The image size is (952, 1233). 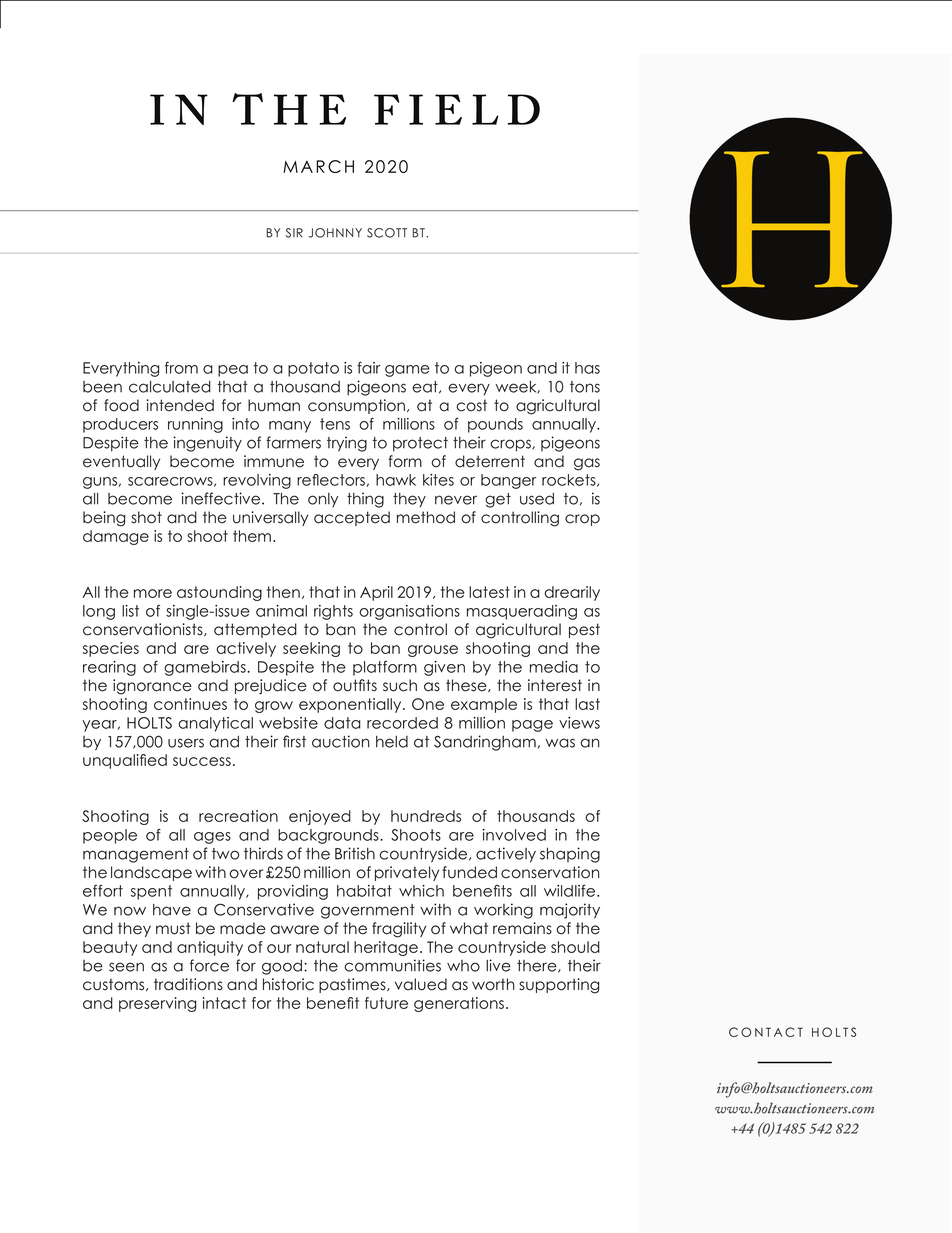 What do you see at coordinates (153, 593) in the document?
I see `more` at bounding box center [153, 593].
